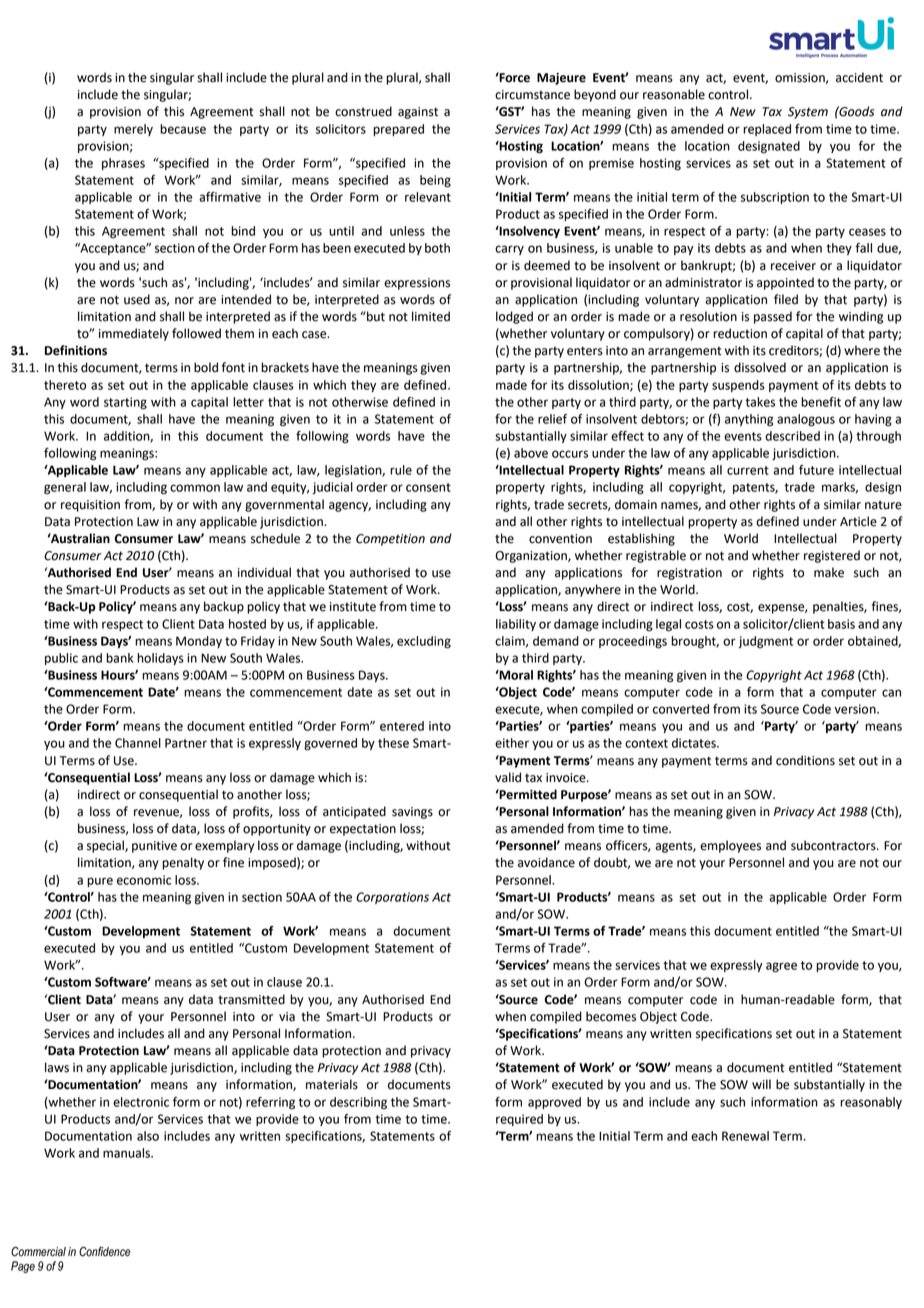 This document has height=1308, width=924. Describe the element at coordinates (808, 113) in the document. I see `System` at that location.
